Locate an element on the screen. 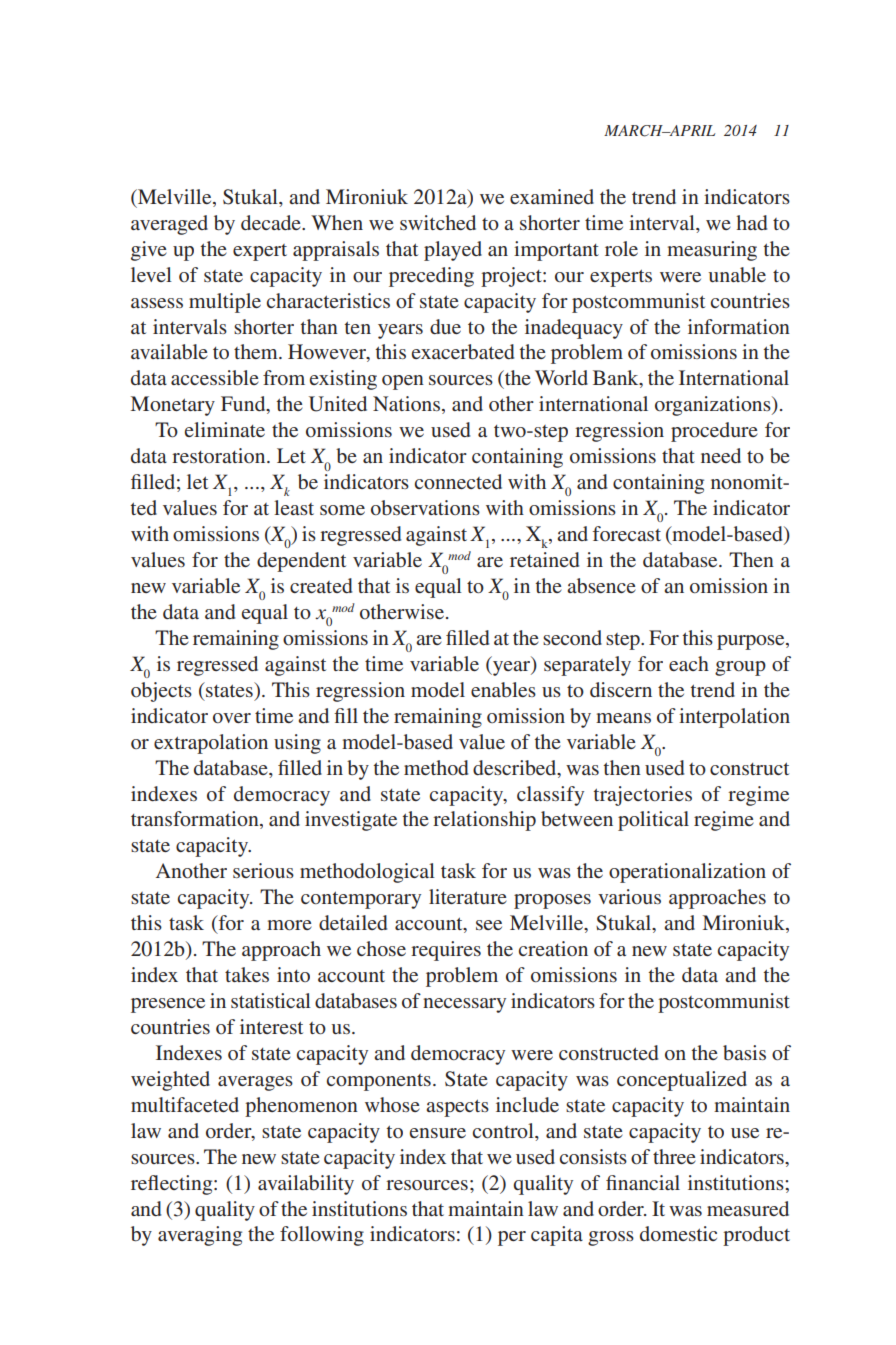  switched is located at coordinates (438, 222).
